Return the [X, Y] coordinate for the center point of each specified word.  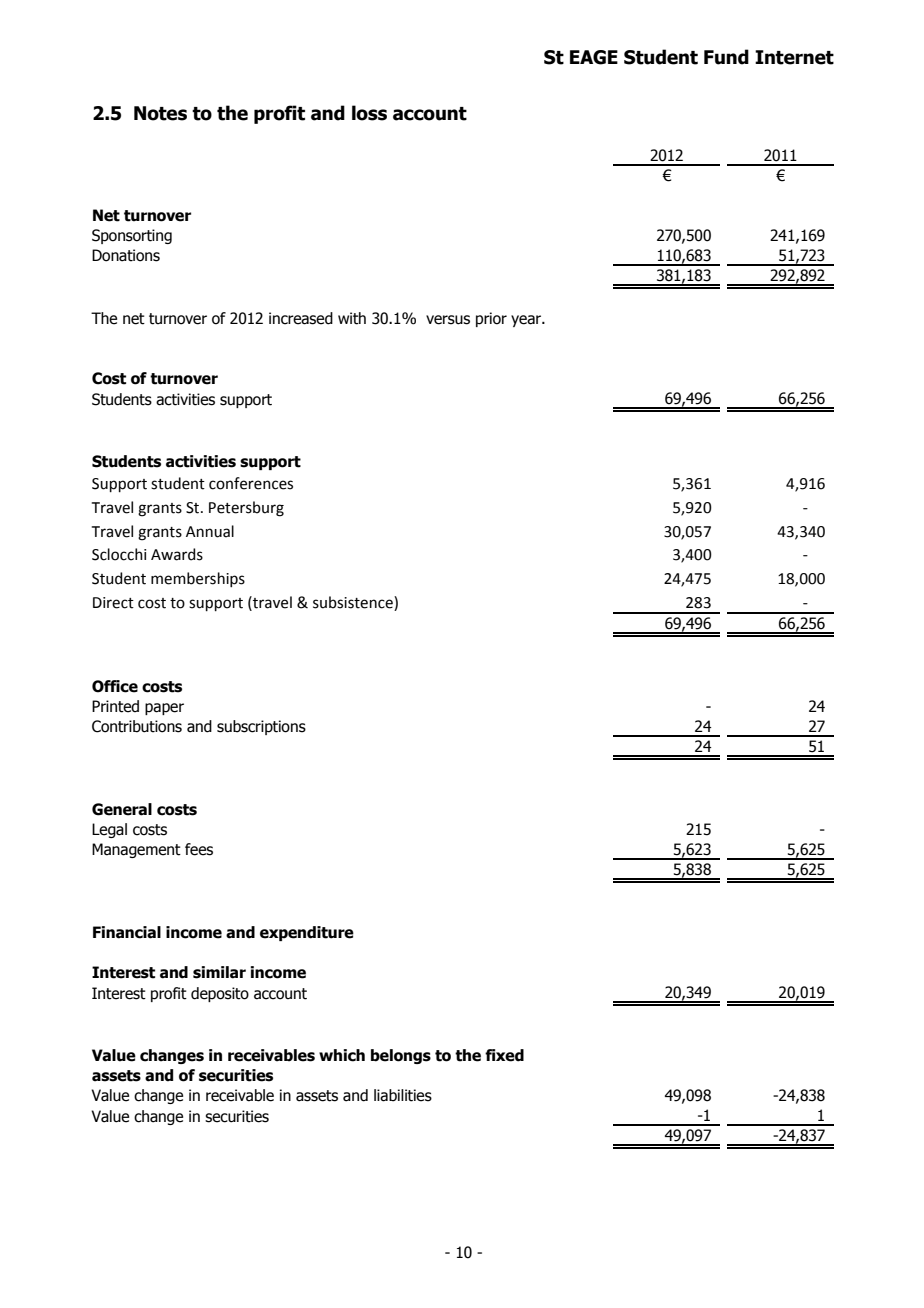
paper [164, 709]
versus [448, 320]
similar [219, 972]
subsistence [354, 602]
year [527, 321]
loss [369, 113]
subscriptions [261, 727]
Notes [160, 113]
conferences [251, 483]
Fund [726, 57]
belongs [401, 1056]
